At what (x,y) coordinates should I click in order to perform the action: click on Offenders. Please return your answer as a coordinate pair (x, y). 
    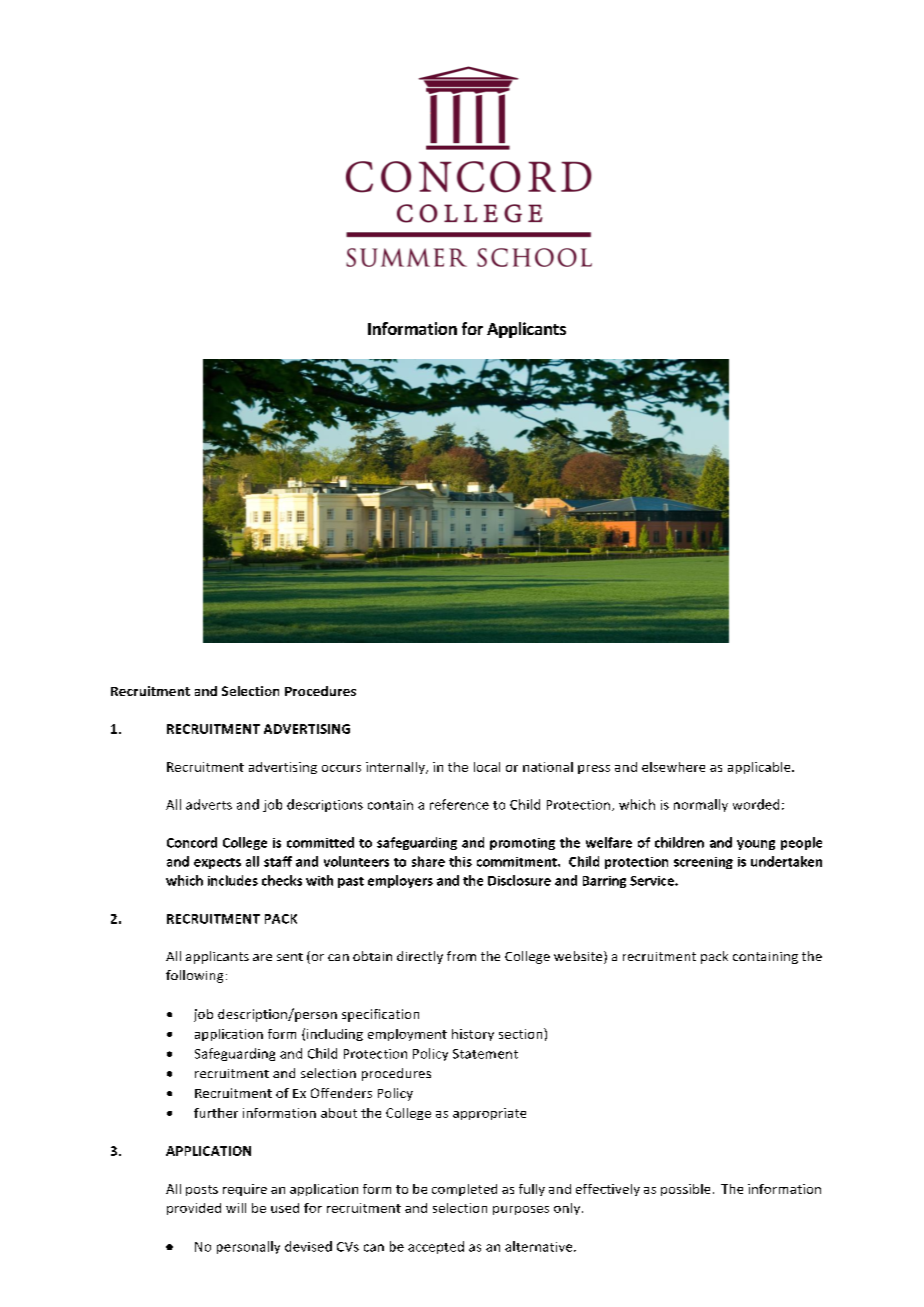
    Looking at the image, I should click on (341, 1093).
